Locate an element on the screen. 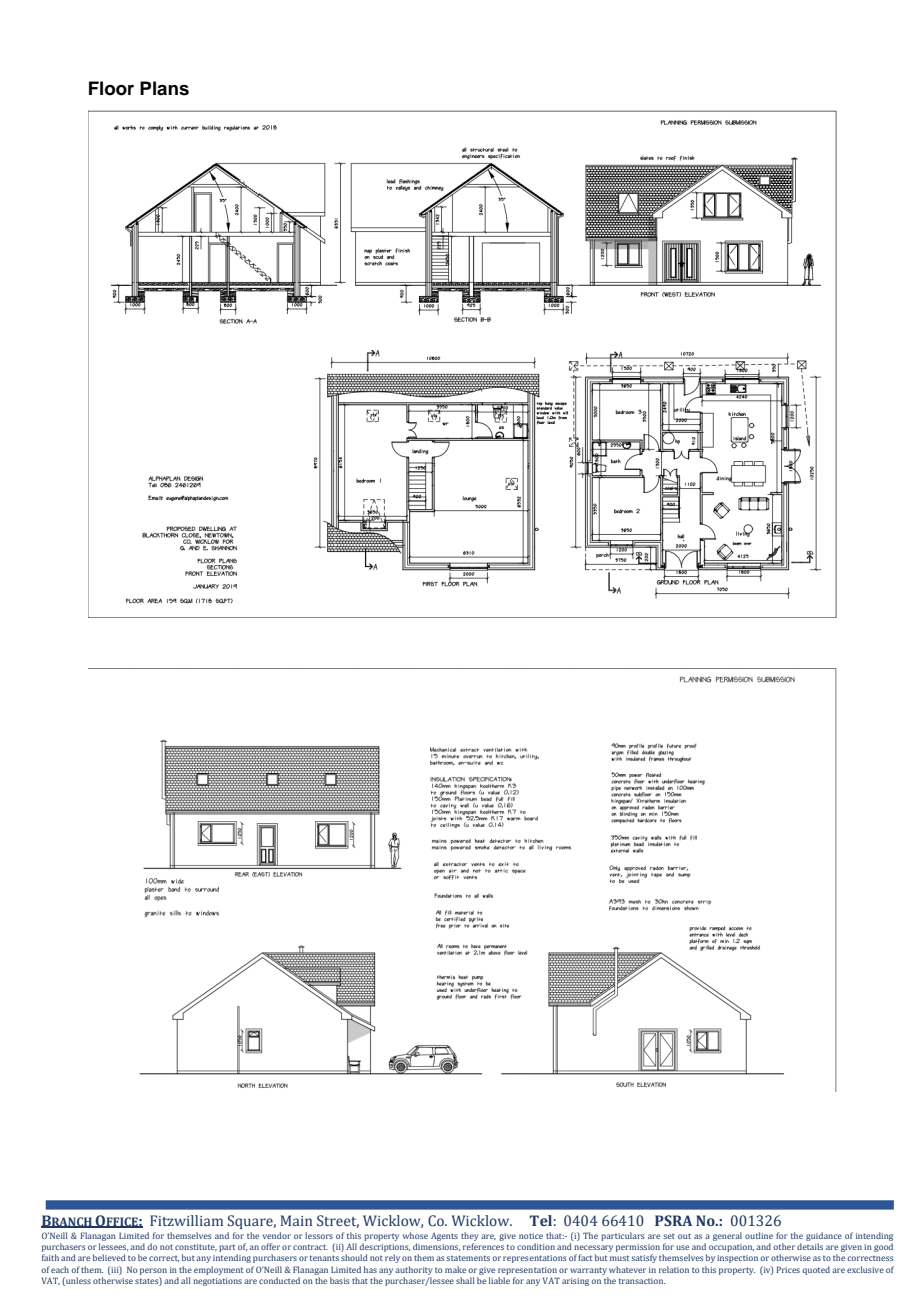 The width and height of the screenshot is (924, 1308). Main is located at coordinates (296, 1220).
